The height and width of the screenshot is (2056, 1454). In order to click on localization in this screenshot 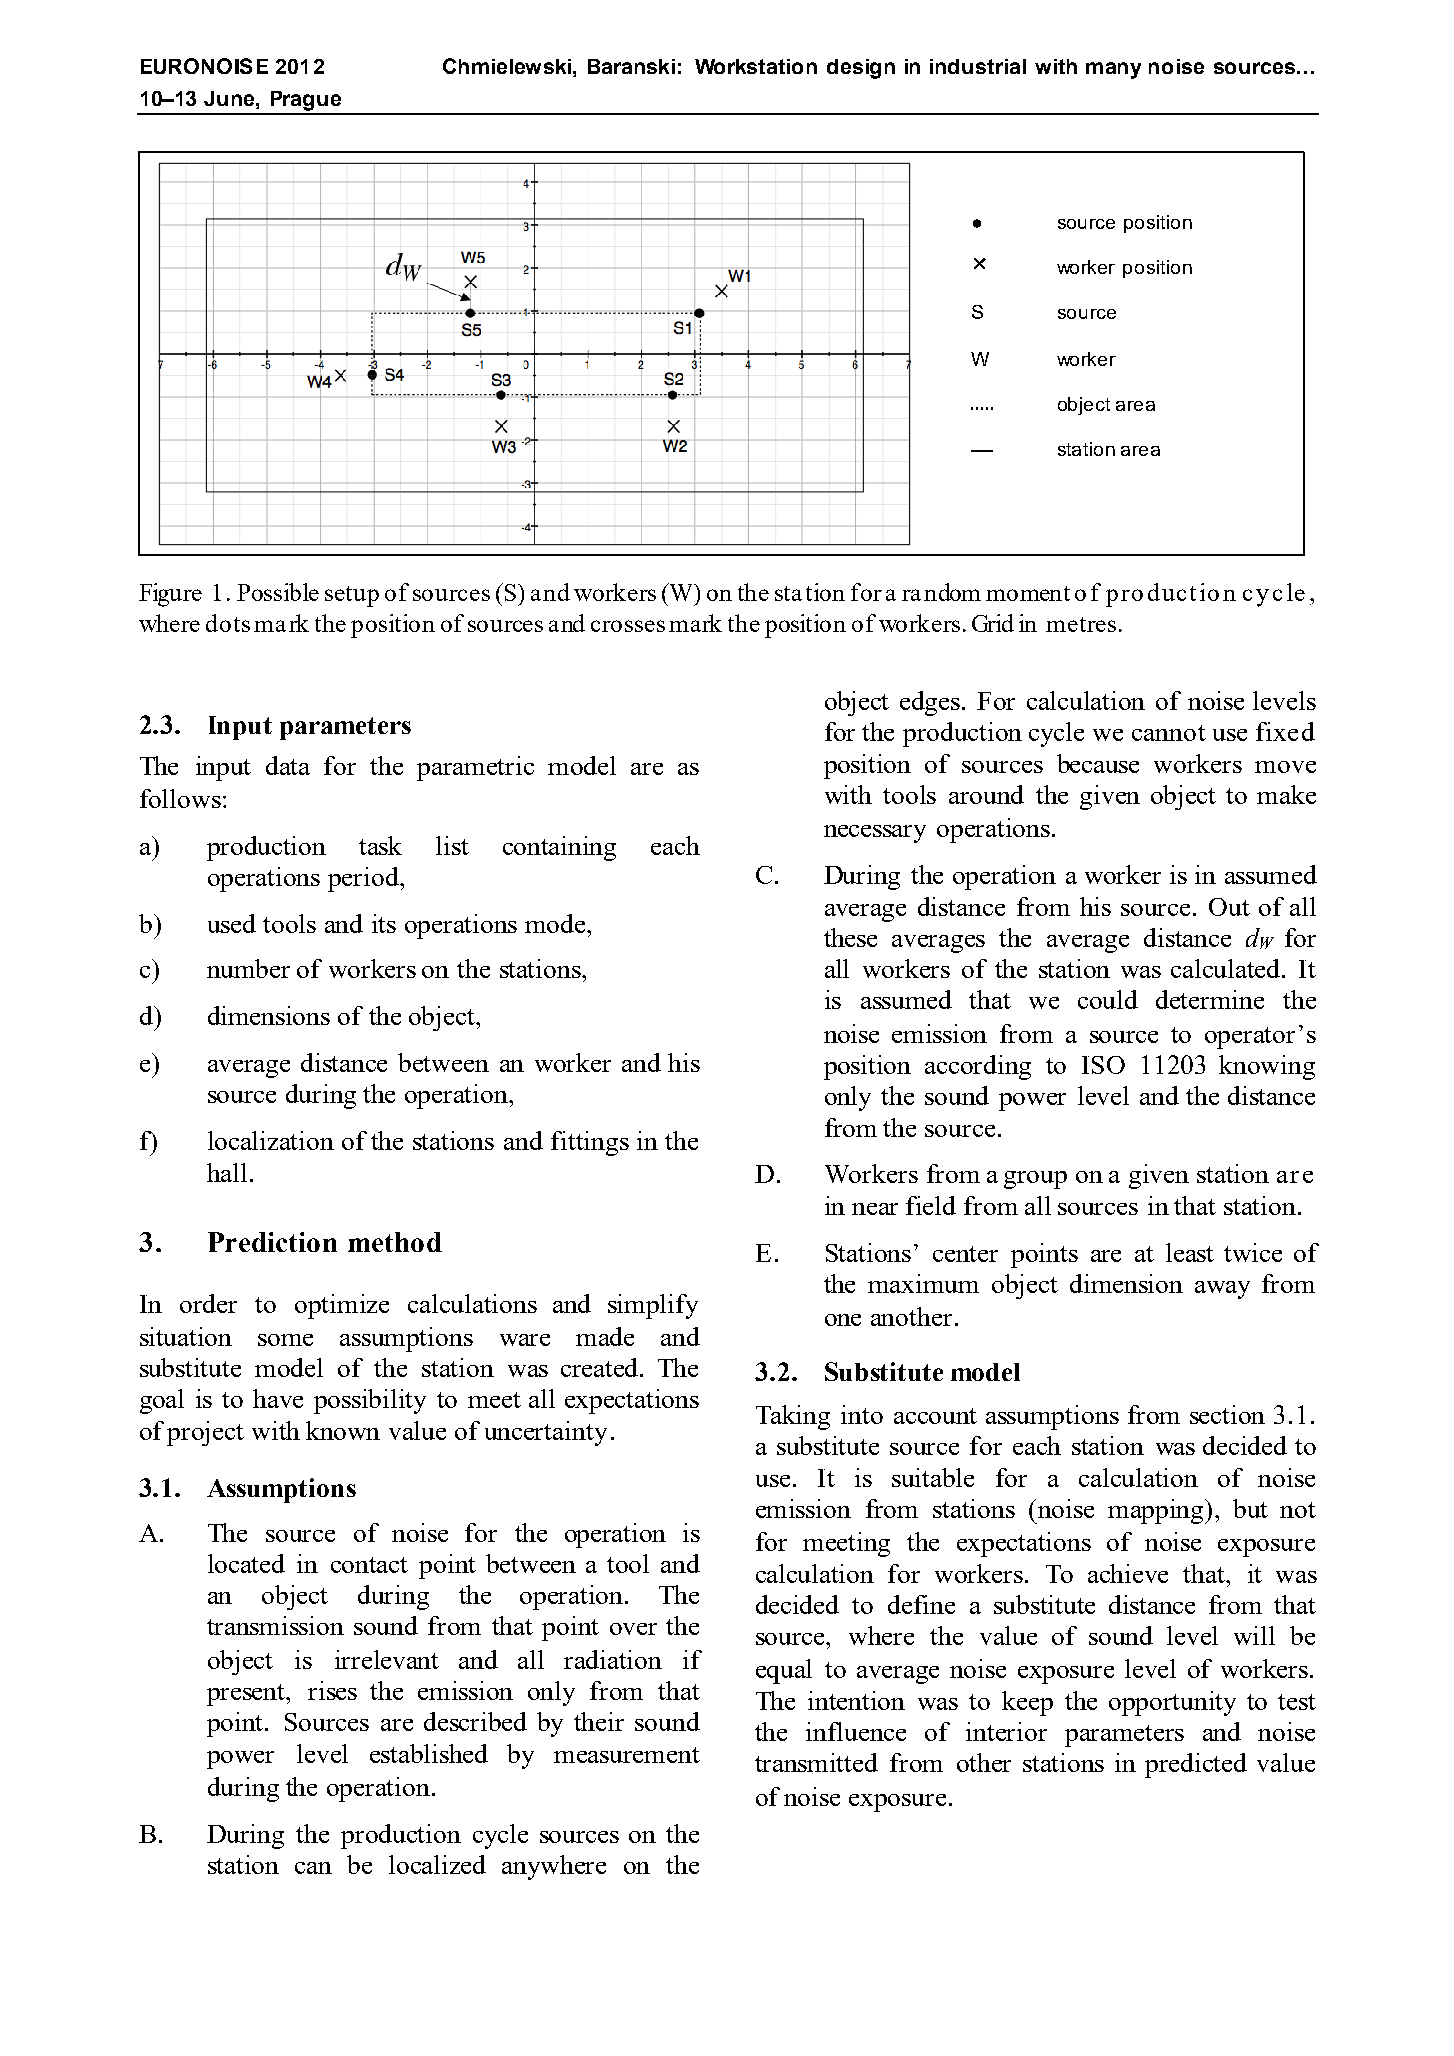, I will do `click(271, 1140)`.
